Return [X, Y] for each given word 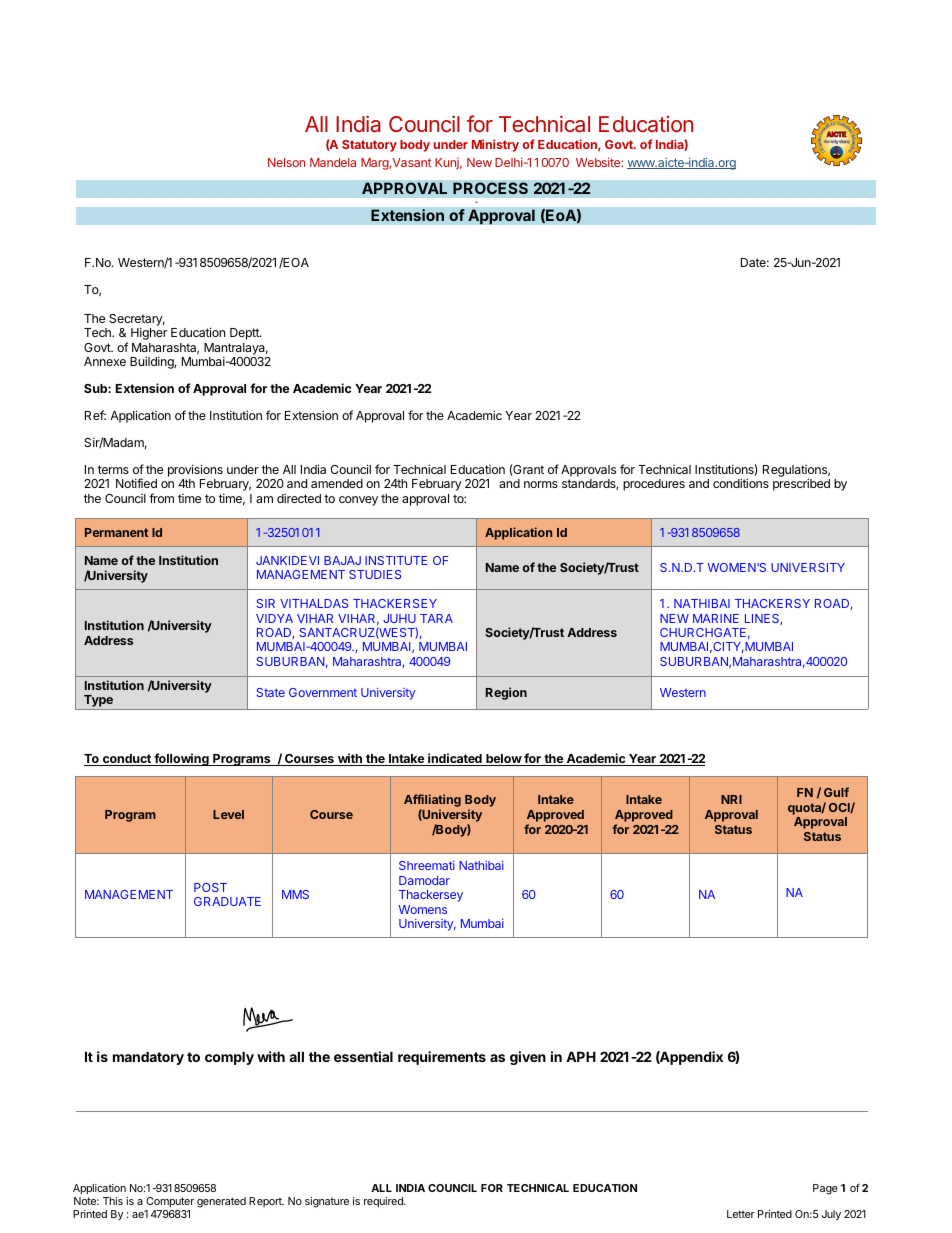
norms [541, 484]
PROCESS [490, 188]
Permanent [116, 532]
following [181, 759]
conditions [741, 483]
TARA [436, 618]
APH [581, 1056]
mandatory [148, 1058]
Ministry [495, 145]
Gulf [836, 792]
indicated [455, 759]
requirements [442, 1058]
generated [221, 1202]
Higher [149, 333]
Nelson [286, 162]
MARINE [716, 618]
